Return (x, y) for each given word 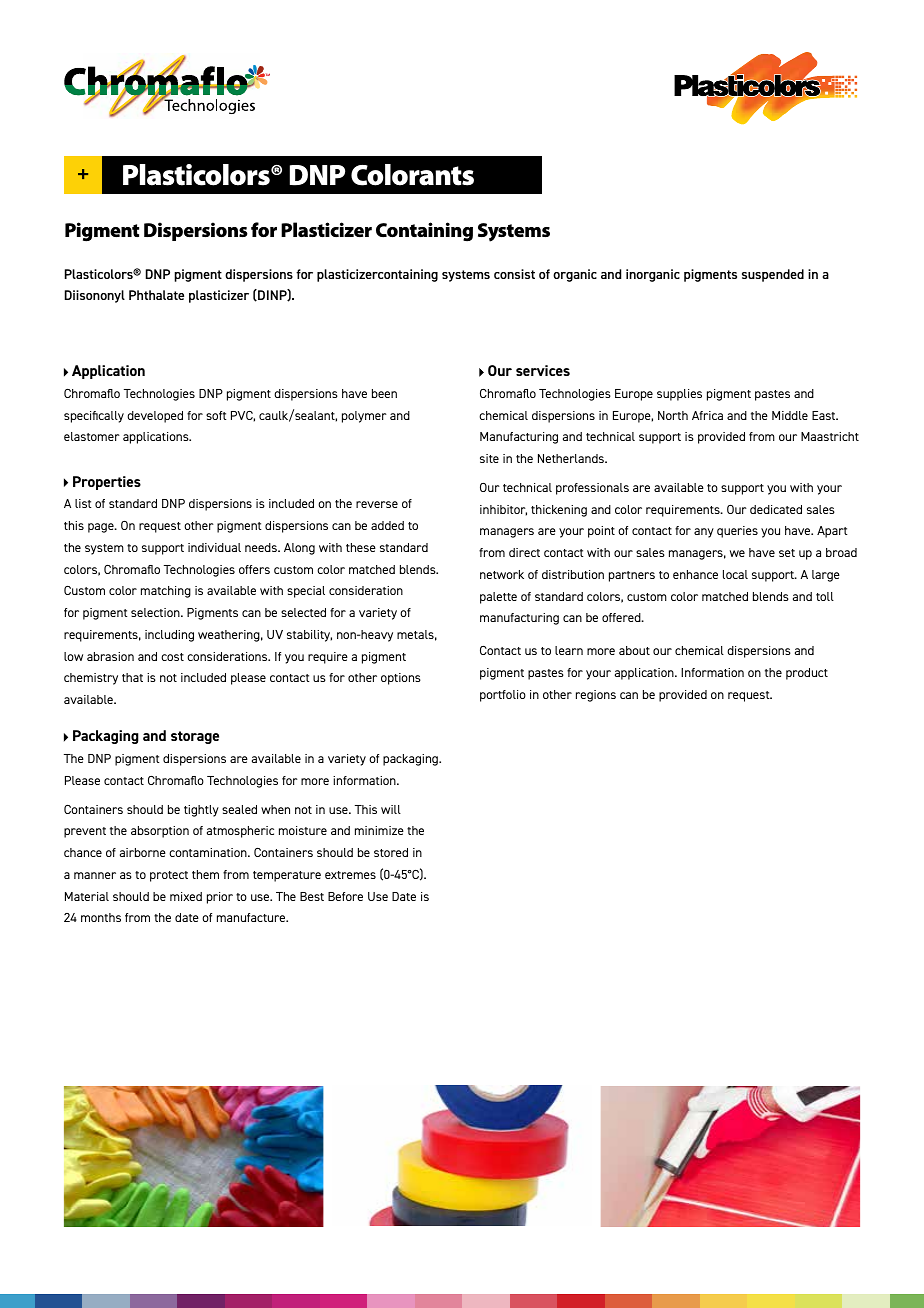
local (735, 574)
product (807, 674)
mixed (186, 896)
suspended (773, 275)
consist (514, 274)
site (489, 458)
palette (498, 598)
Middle (790, 415)
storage (195, 737)
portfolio (503, 696)
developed (155, 417)
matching (166, 592)
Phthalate (156, 295)
